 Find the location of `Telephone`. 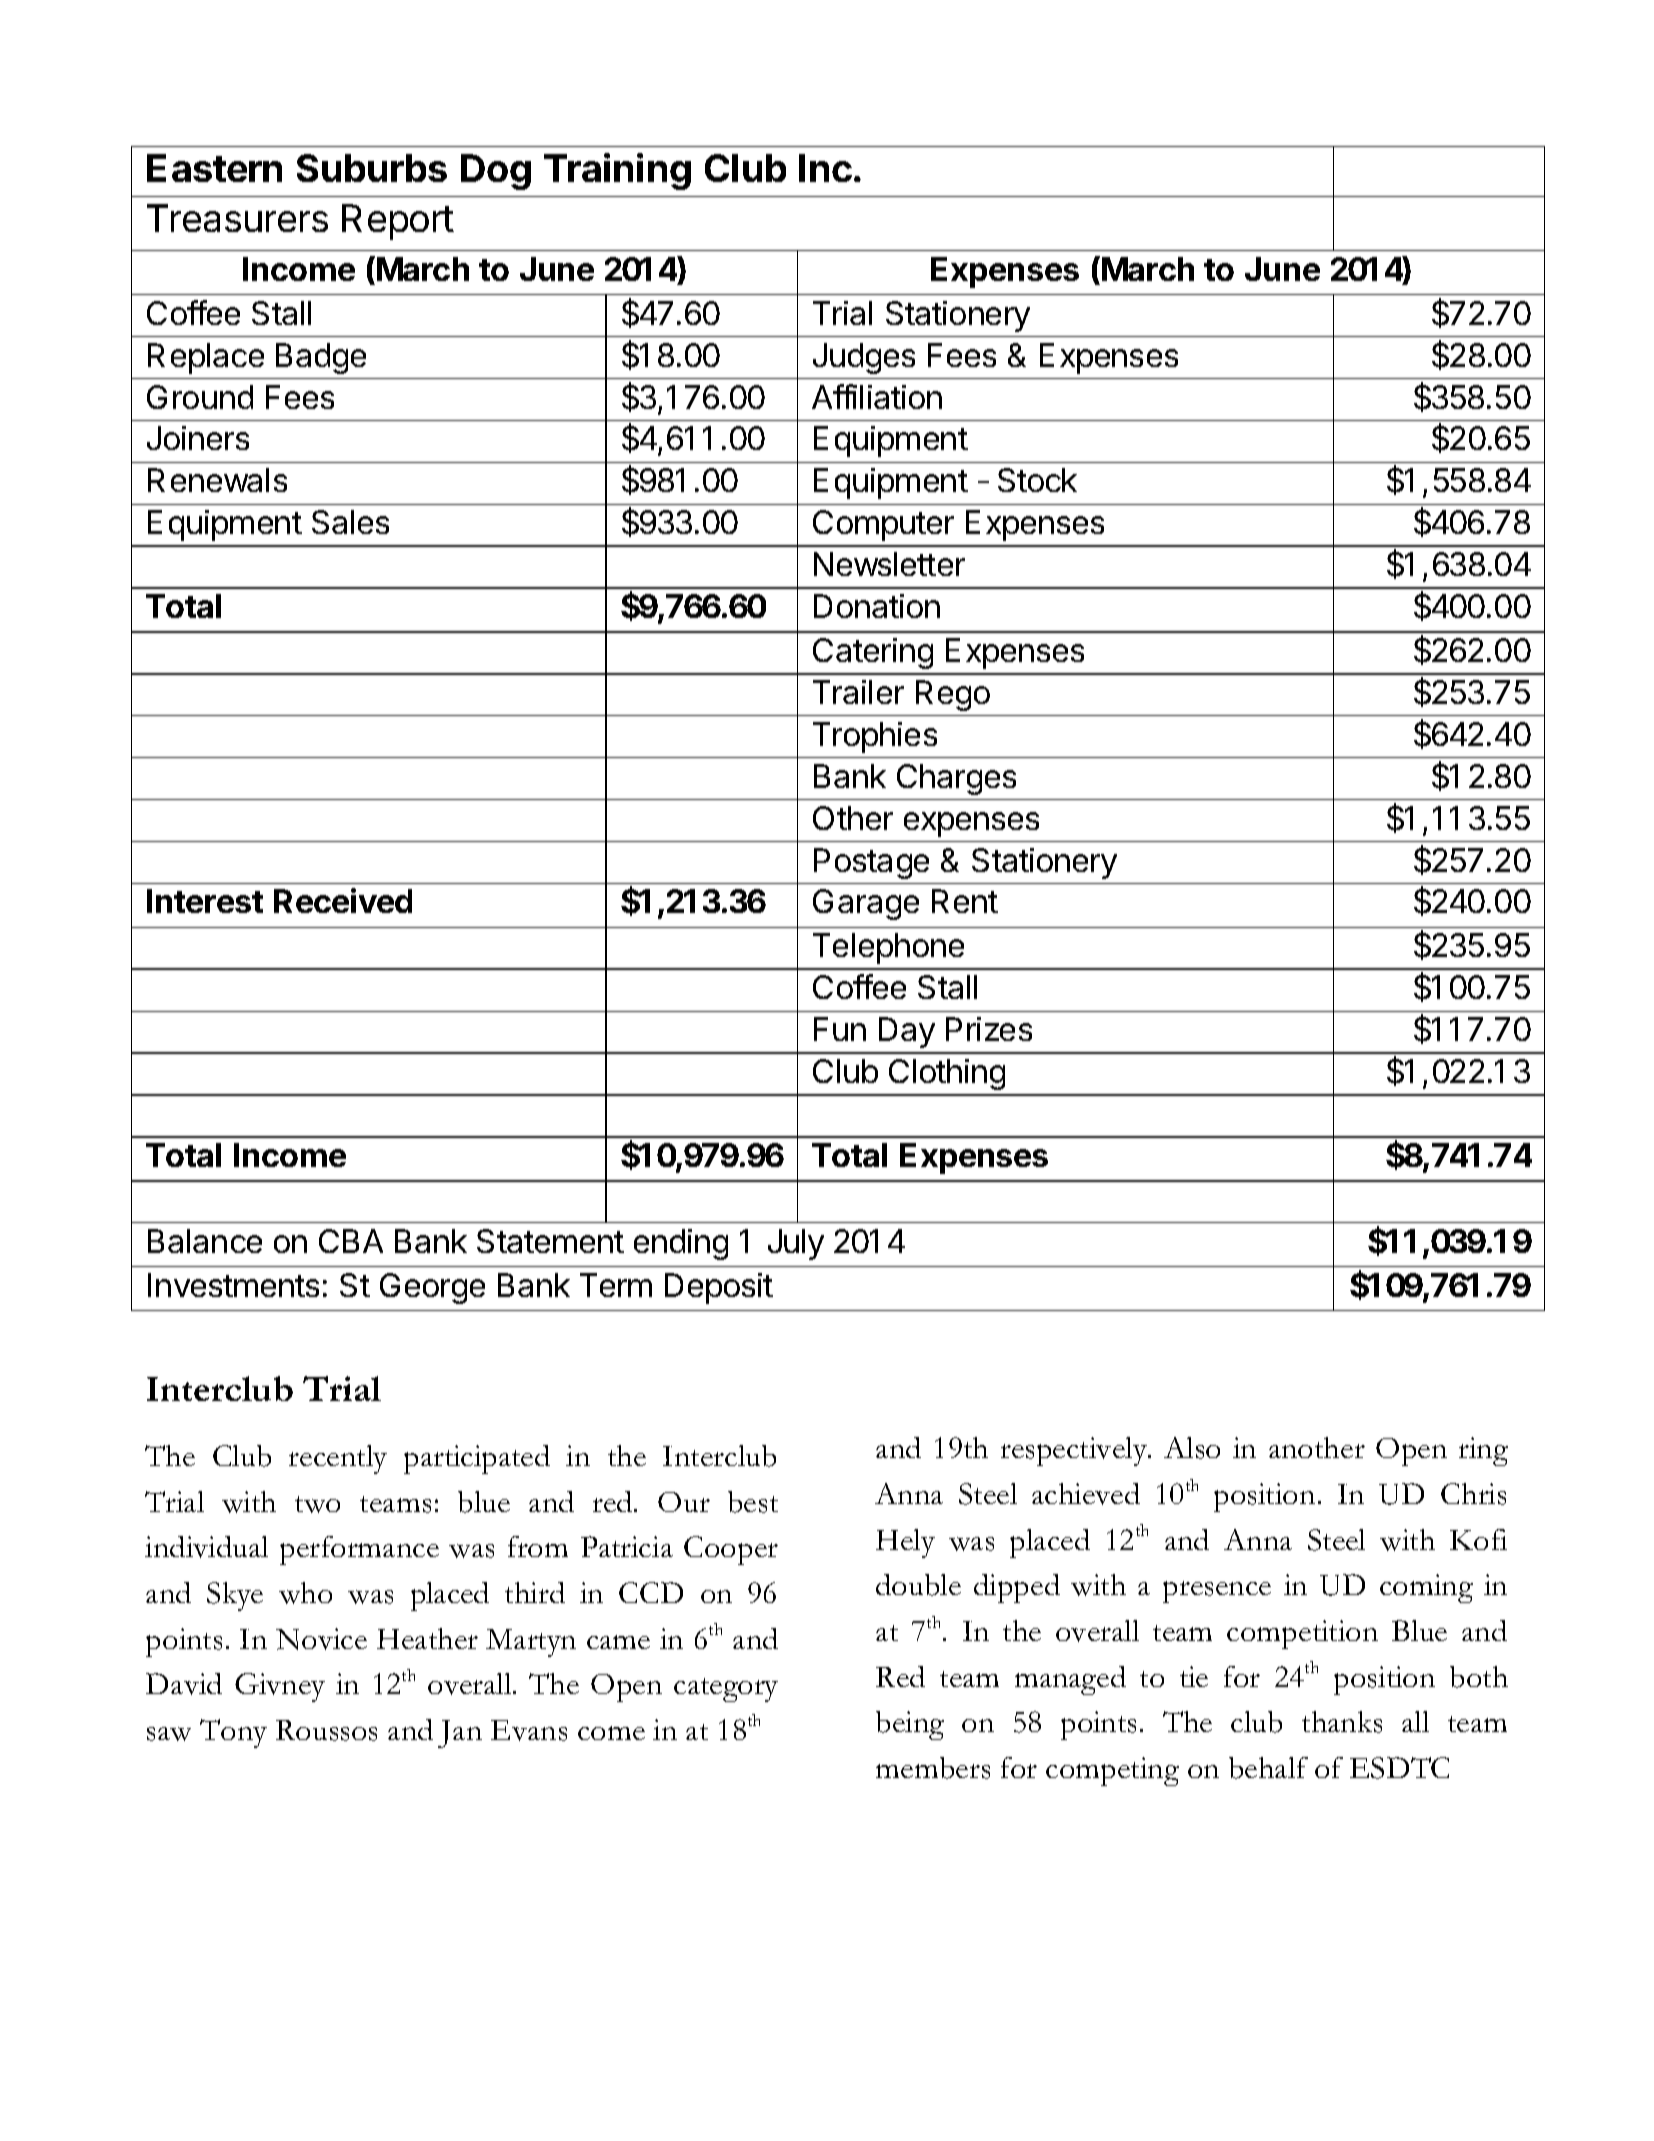

Telephone is located at coordinates (888, 948).
